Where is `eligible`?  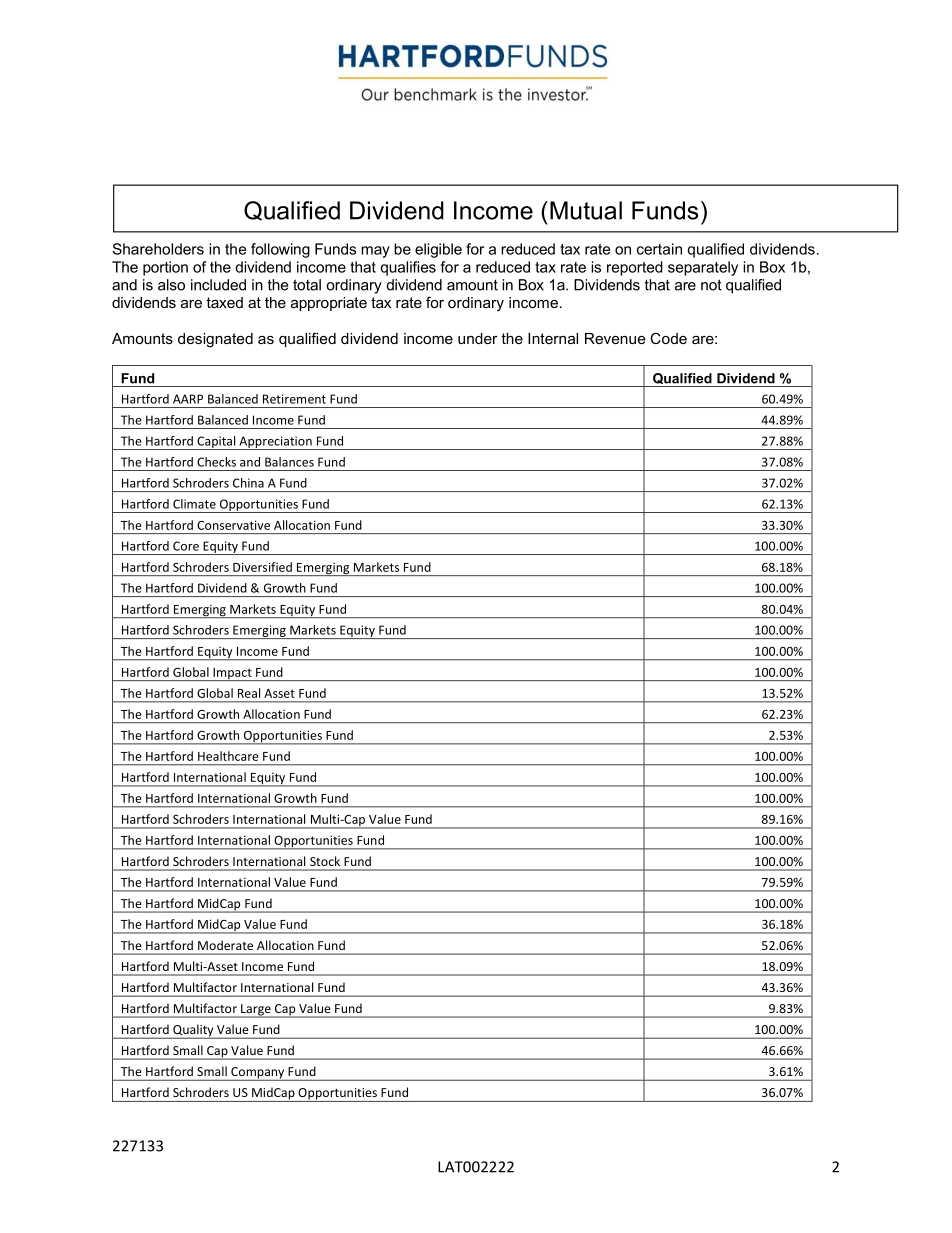 eligible is located at coordinates (438, 250).
